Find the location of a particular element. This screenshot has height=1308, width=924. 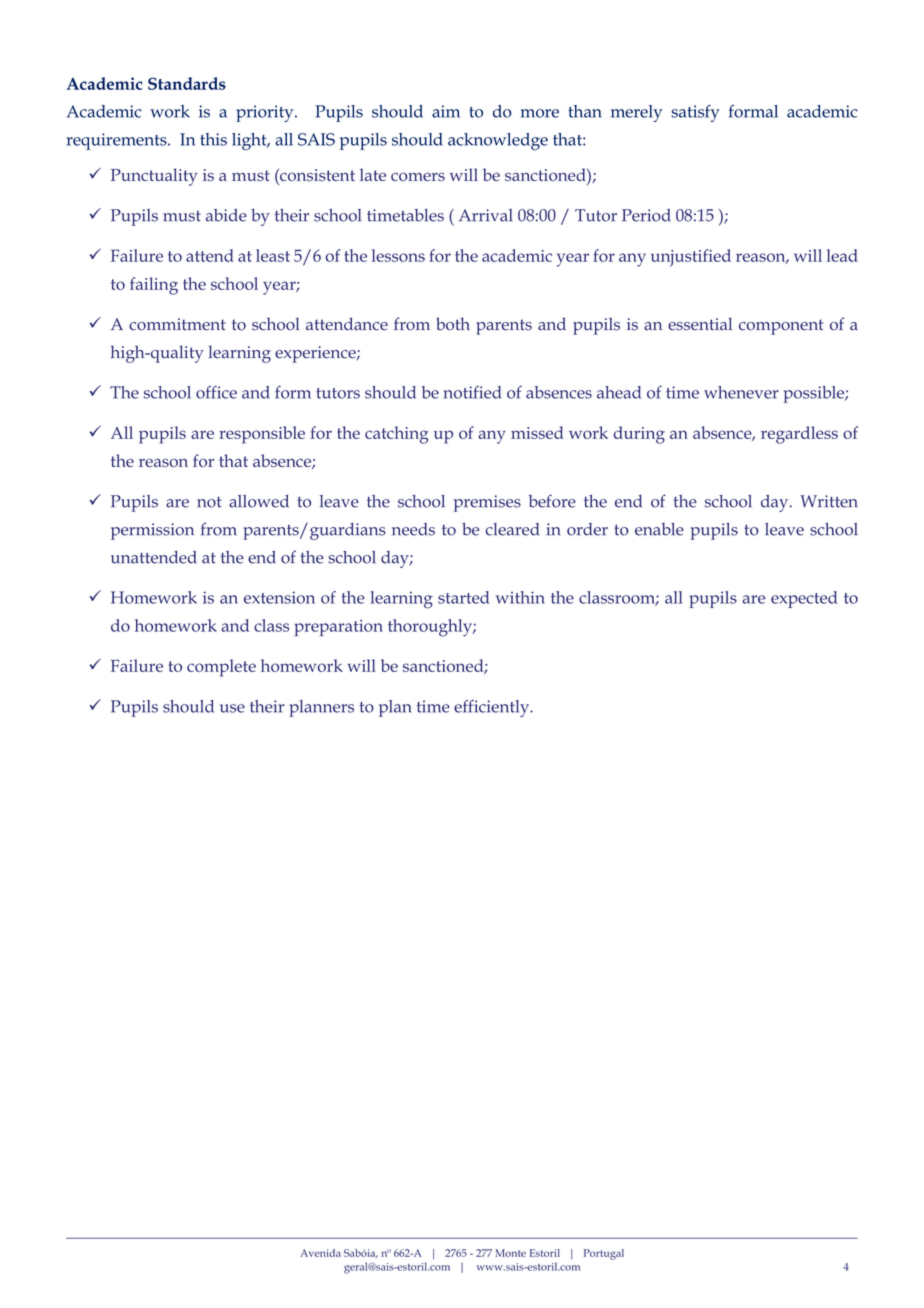

acknowledge is located at coordinates (498, 141).
